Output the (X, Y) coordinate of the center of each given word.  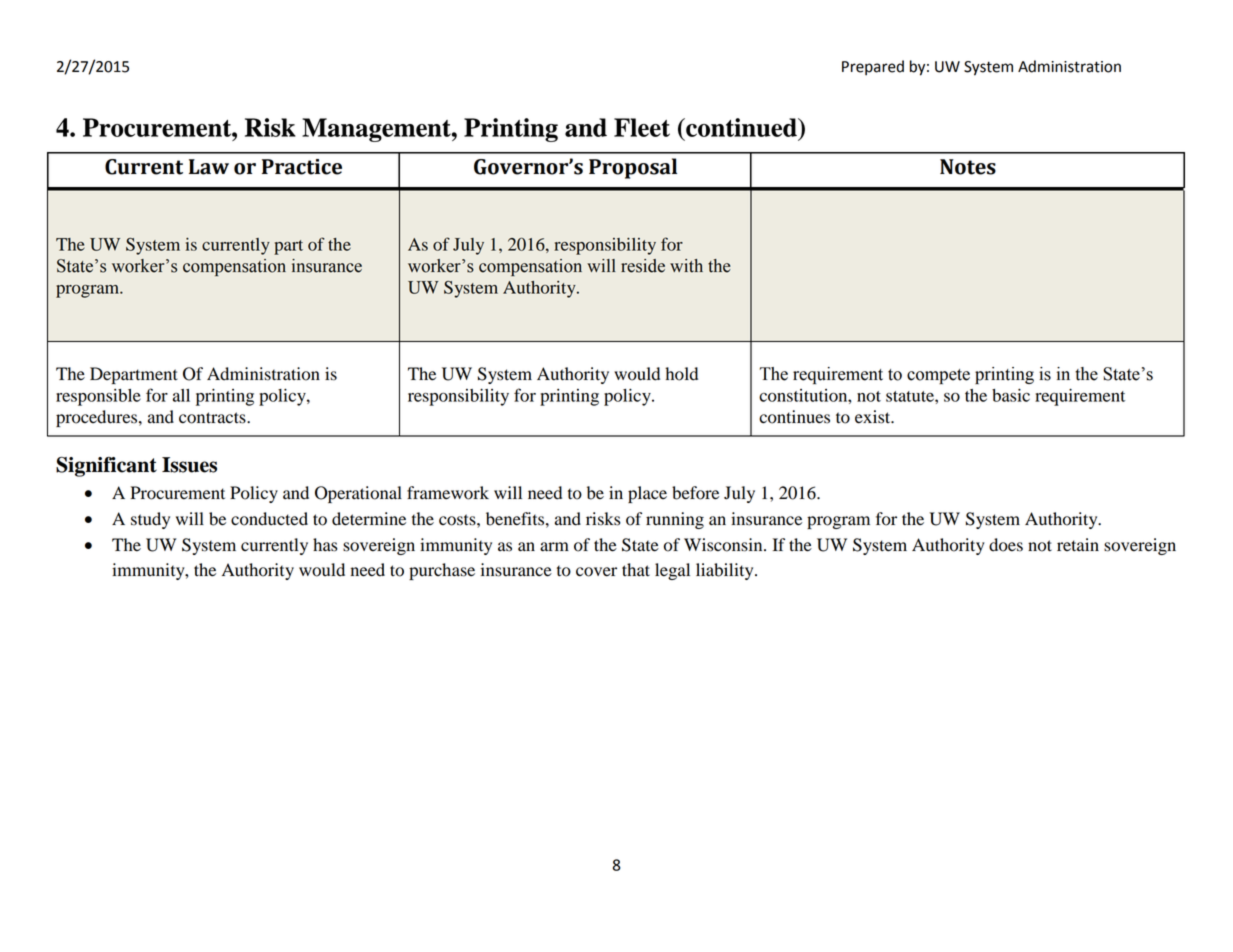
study (150, 520)
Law (209, 167)
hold (681, 374)
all (181, 395)
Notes (968, 167)
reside (643, 266)
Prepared (873, 68)
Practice (302, 167)
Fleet (642, 127)
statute (911, 396)
